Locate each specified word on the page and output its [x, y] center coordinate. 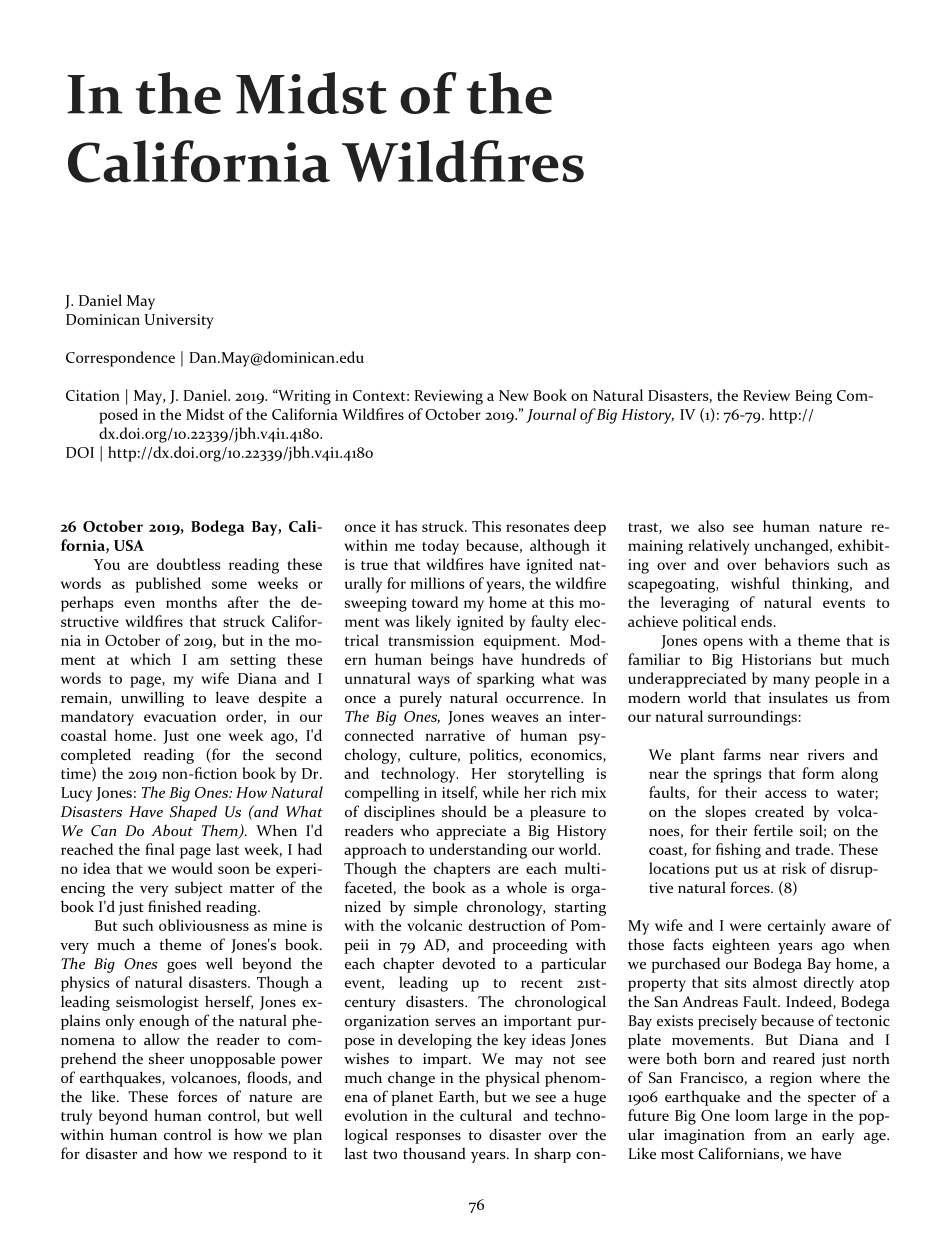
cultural [486, 1115]
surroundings [753, 718]
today [440, 547]
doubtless [189, 564]
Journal [551, 415]
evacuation [180, 716]
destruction [507, 925]
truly [76, 1117]
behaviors [797, 564]
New [514, 395]
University [179, 321]
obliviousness [204, 925]
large [791, 1117]
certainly [797, 927]
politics [495, 756]
